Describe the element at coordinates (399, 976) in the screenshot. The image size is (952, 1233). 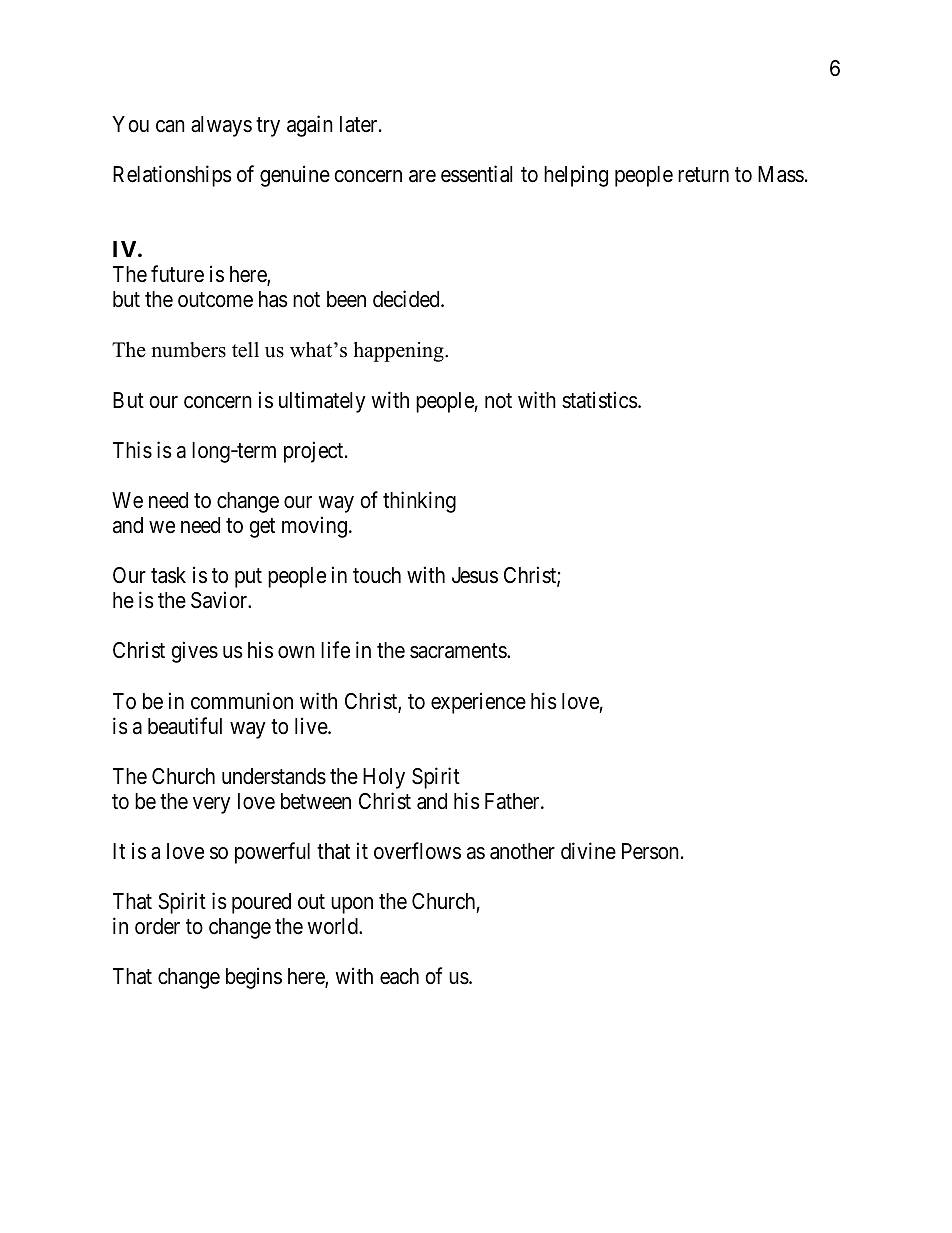
I see `each` at that location.
